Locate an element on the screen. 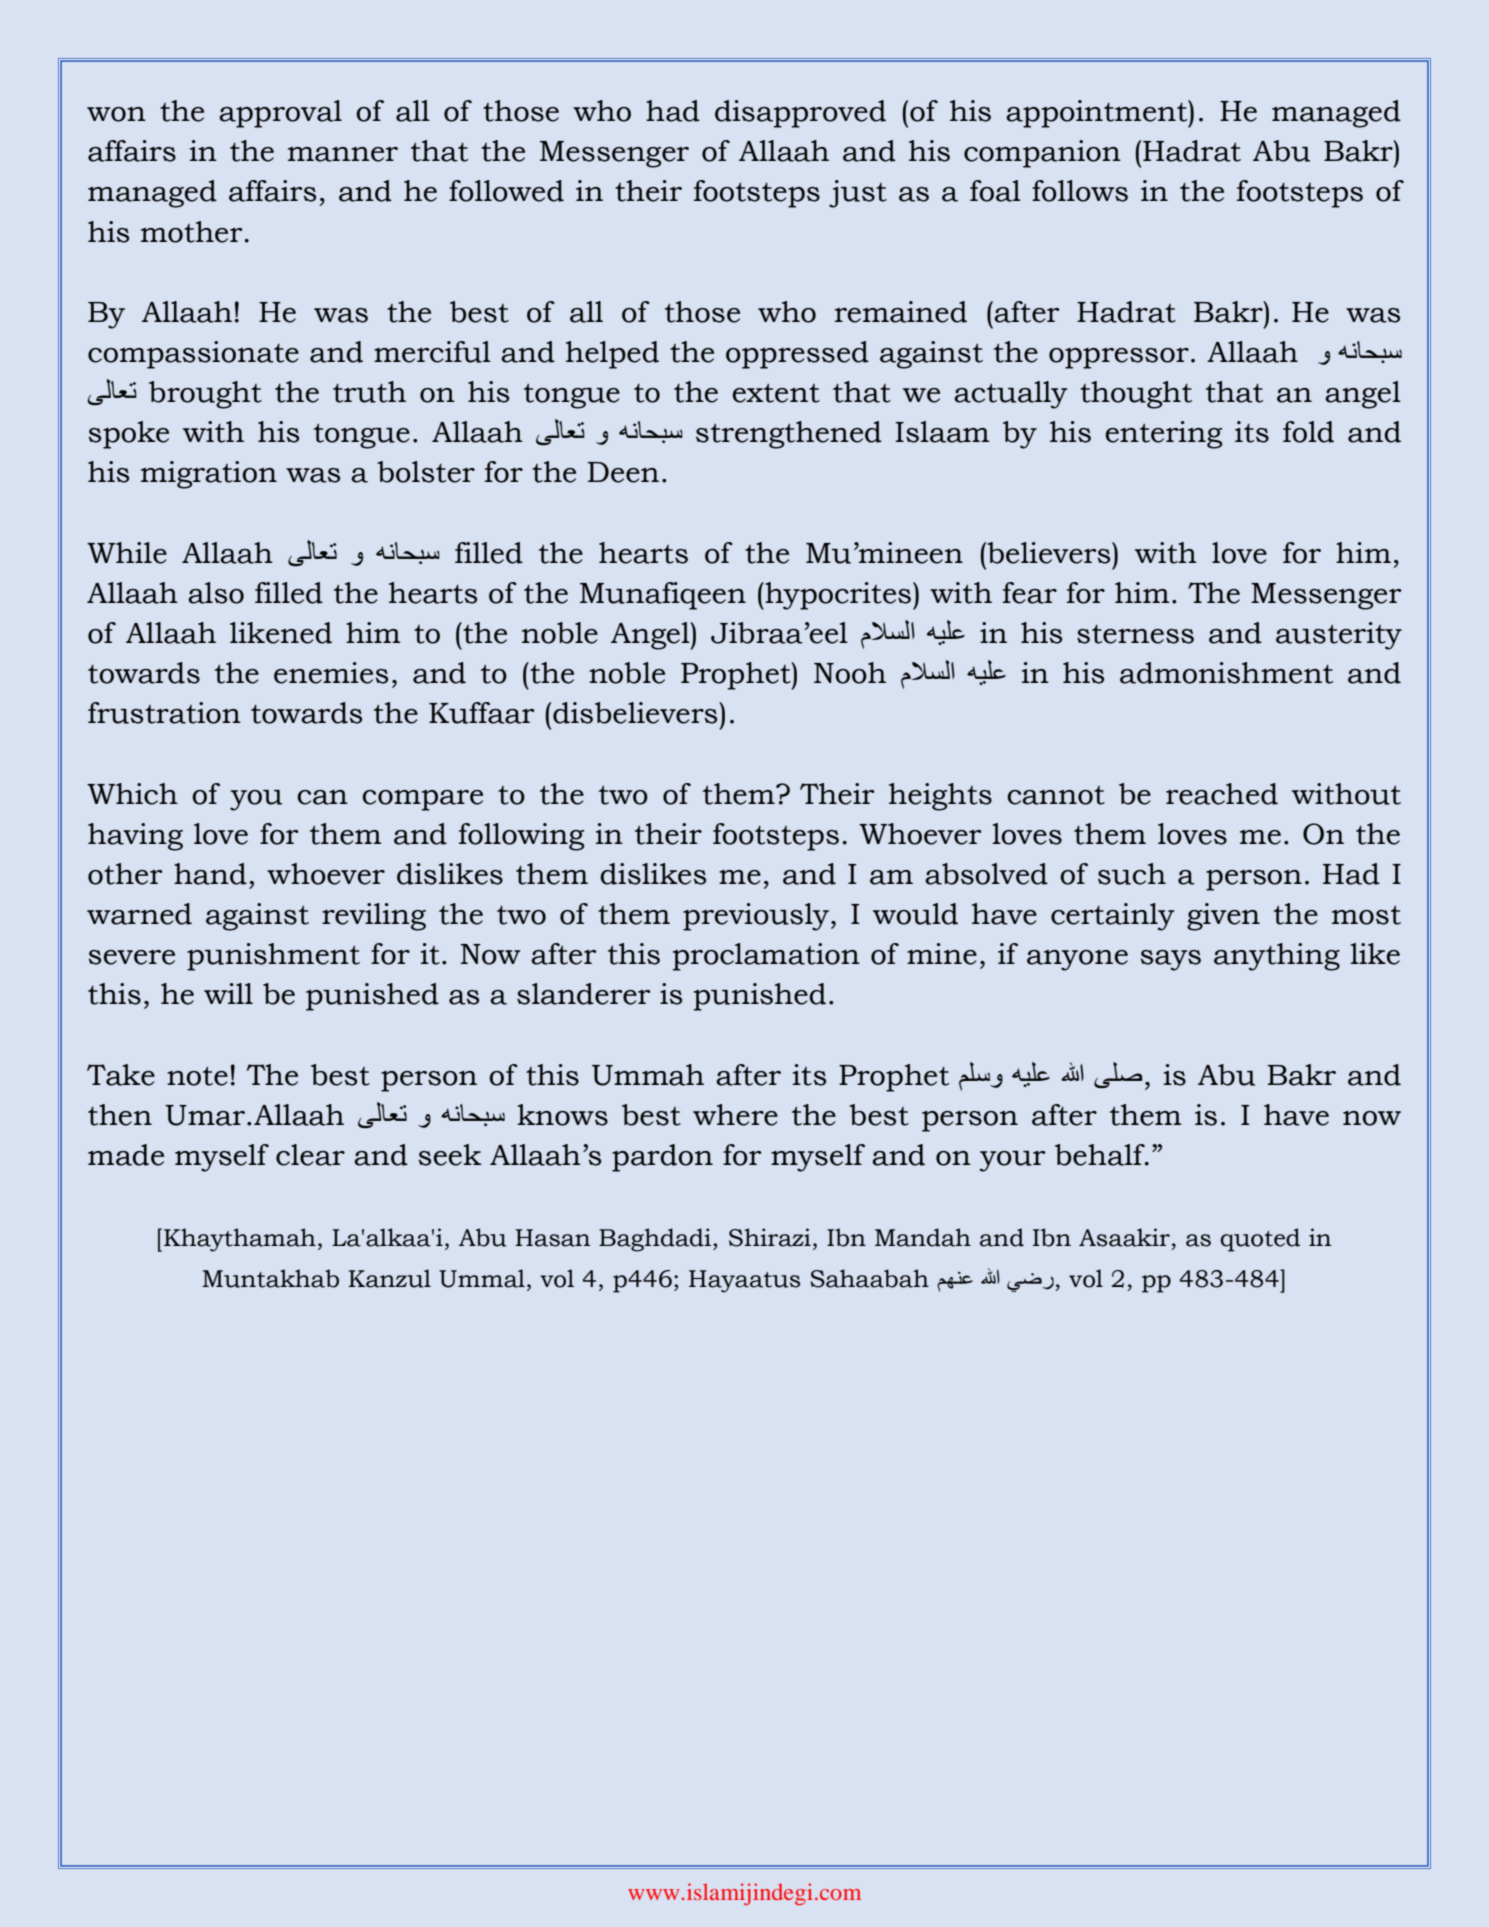  Baghdadi is located at coordinates (655, 1240).
